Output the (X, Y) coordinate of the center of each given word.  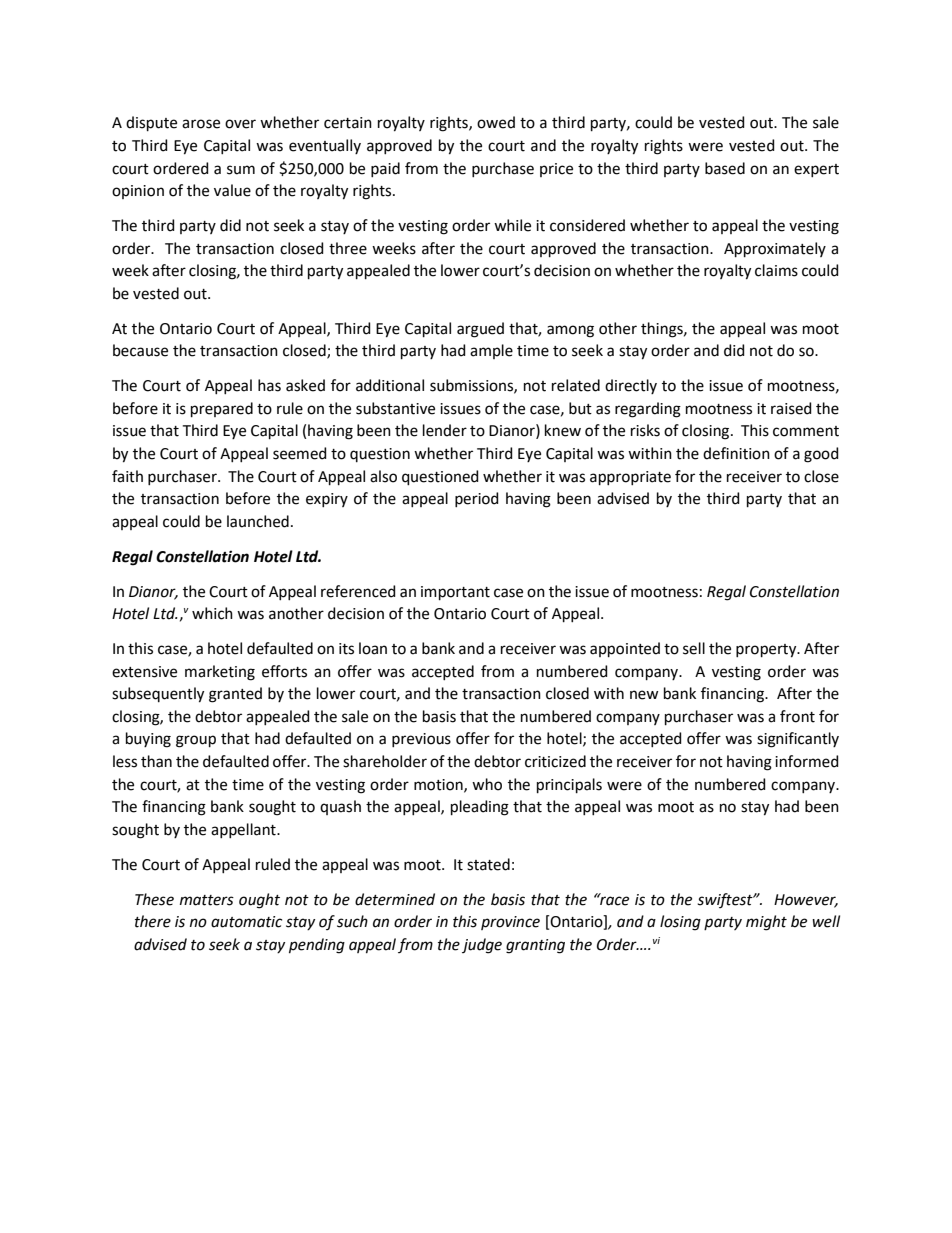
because (140, 350)
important (455, 593)
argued (480, 330)
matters (207, 900)
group (196, 741)
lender (445, 430)
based (725, 168)
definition (736, 453)
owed (496, 122)
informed (807, 761)
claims (776, 270)
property (767, 651)
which (212, 613)
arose (201, 124)
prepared (222, 409)
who (487, 784)
